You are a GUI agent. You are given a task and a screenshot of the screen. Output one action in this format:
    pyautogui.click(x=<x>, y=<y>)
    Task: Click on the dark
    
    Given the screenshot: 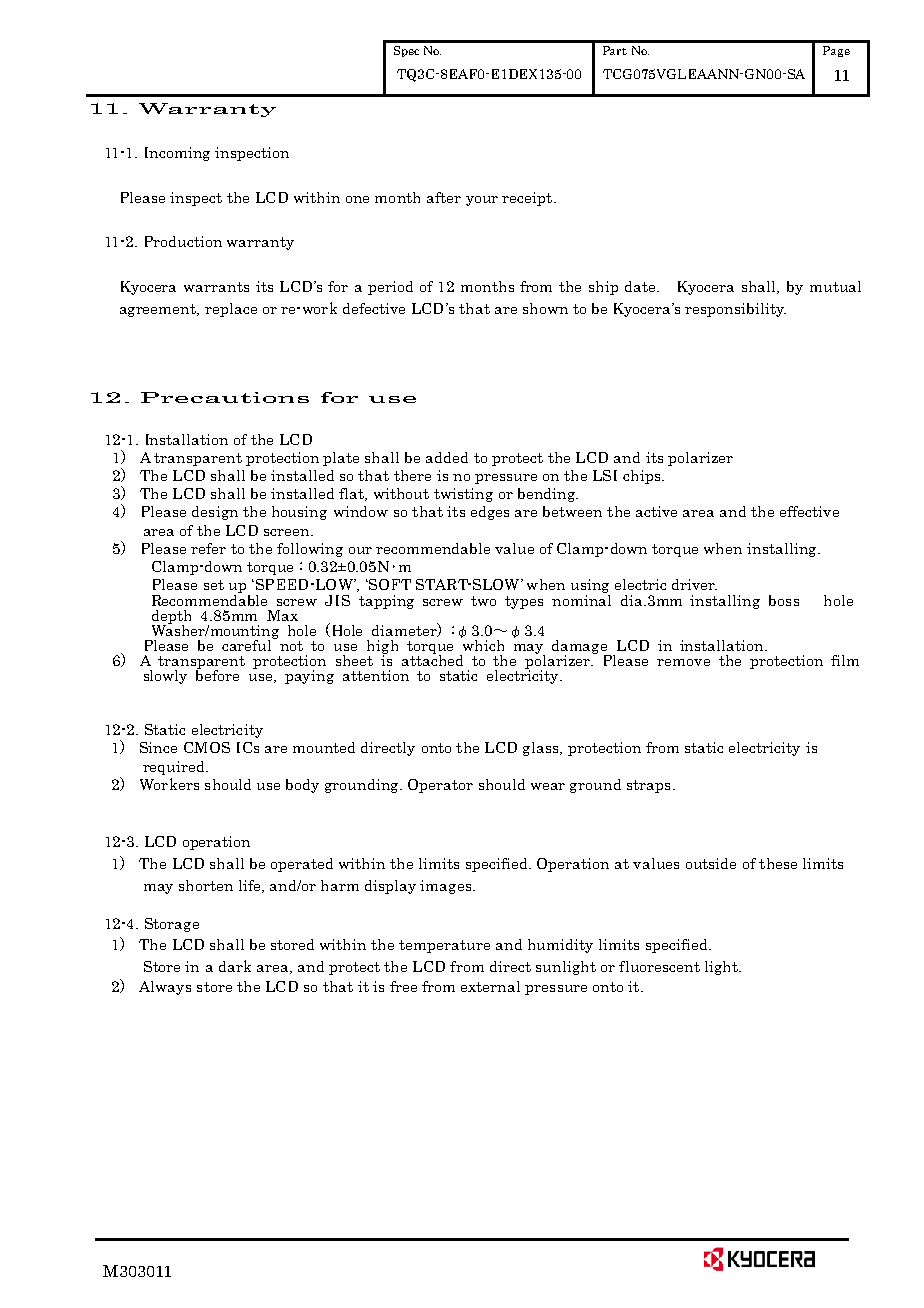 What is the action you would take?
    pyautogui.click(x=235, y=966)
